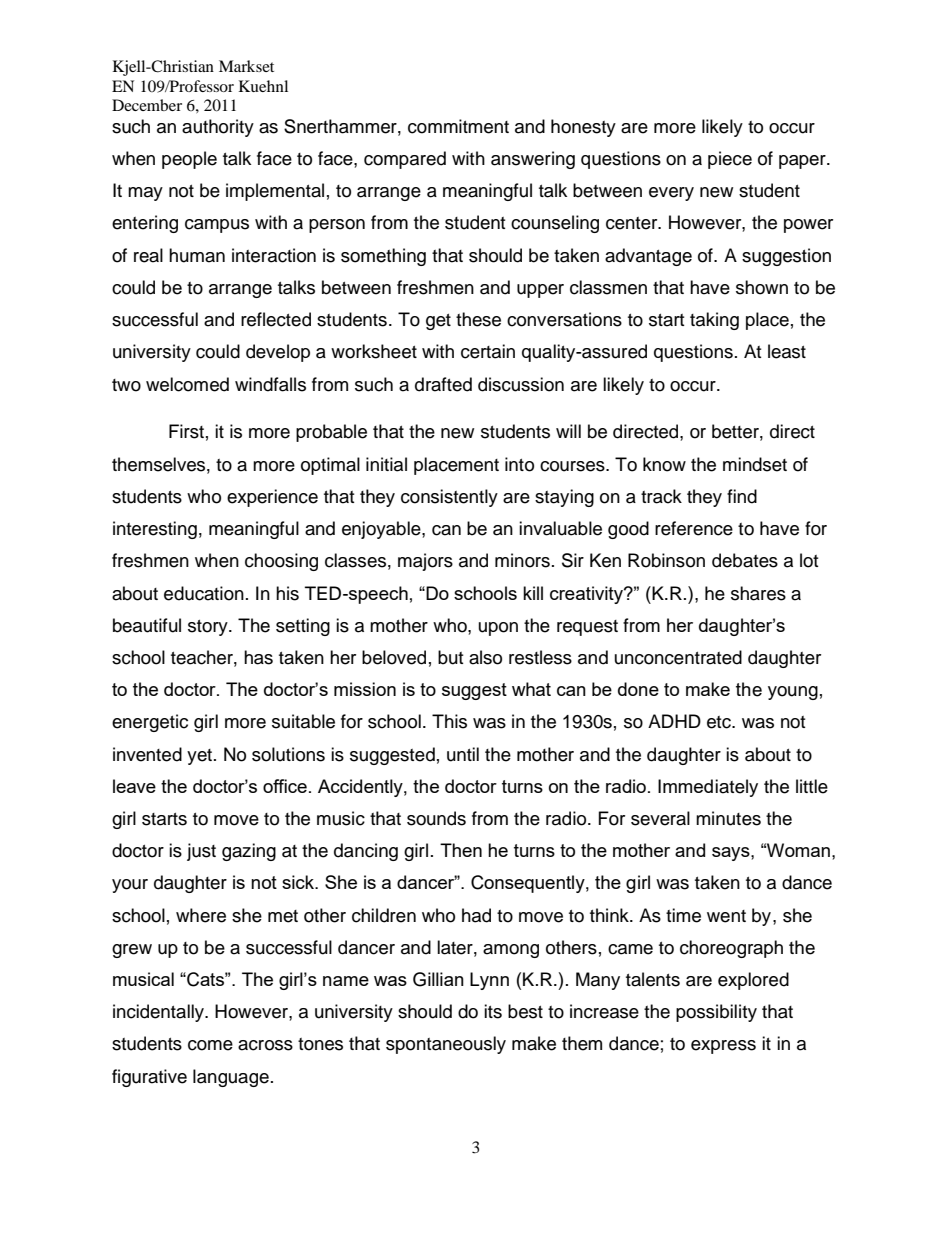  I want to click on reflected, so click(276, 319).
